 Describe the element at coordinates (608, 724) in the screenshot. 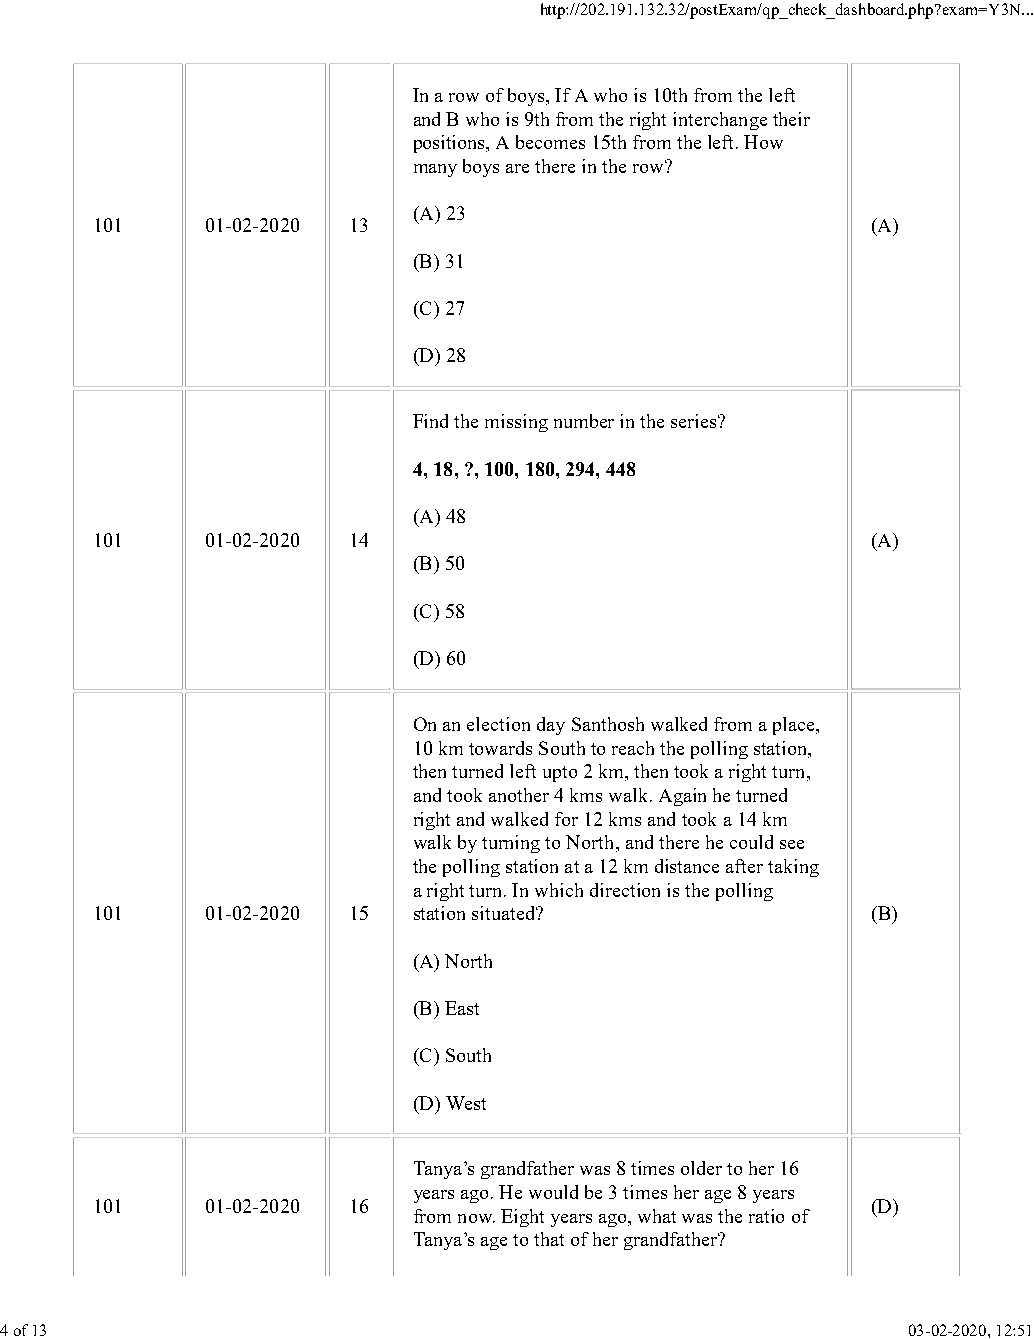

I see `Santhosh` at that location.
